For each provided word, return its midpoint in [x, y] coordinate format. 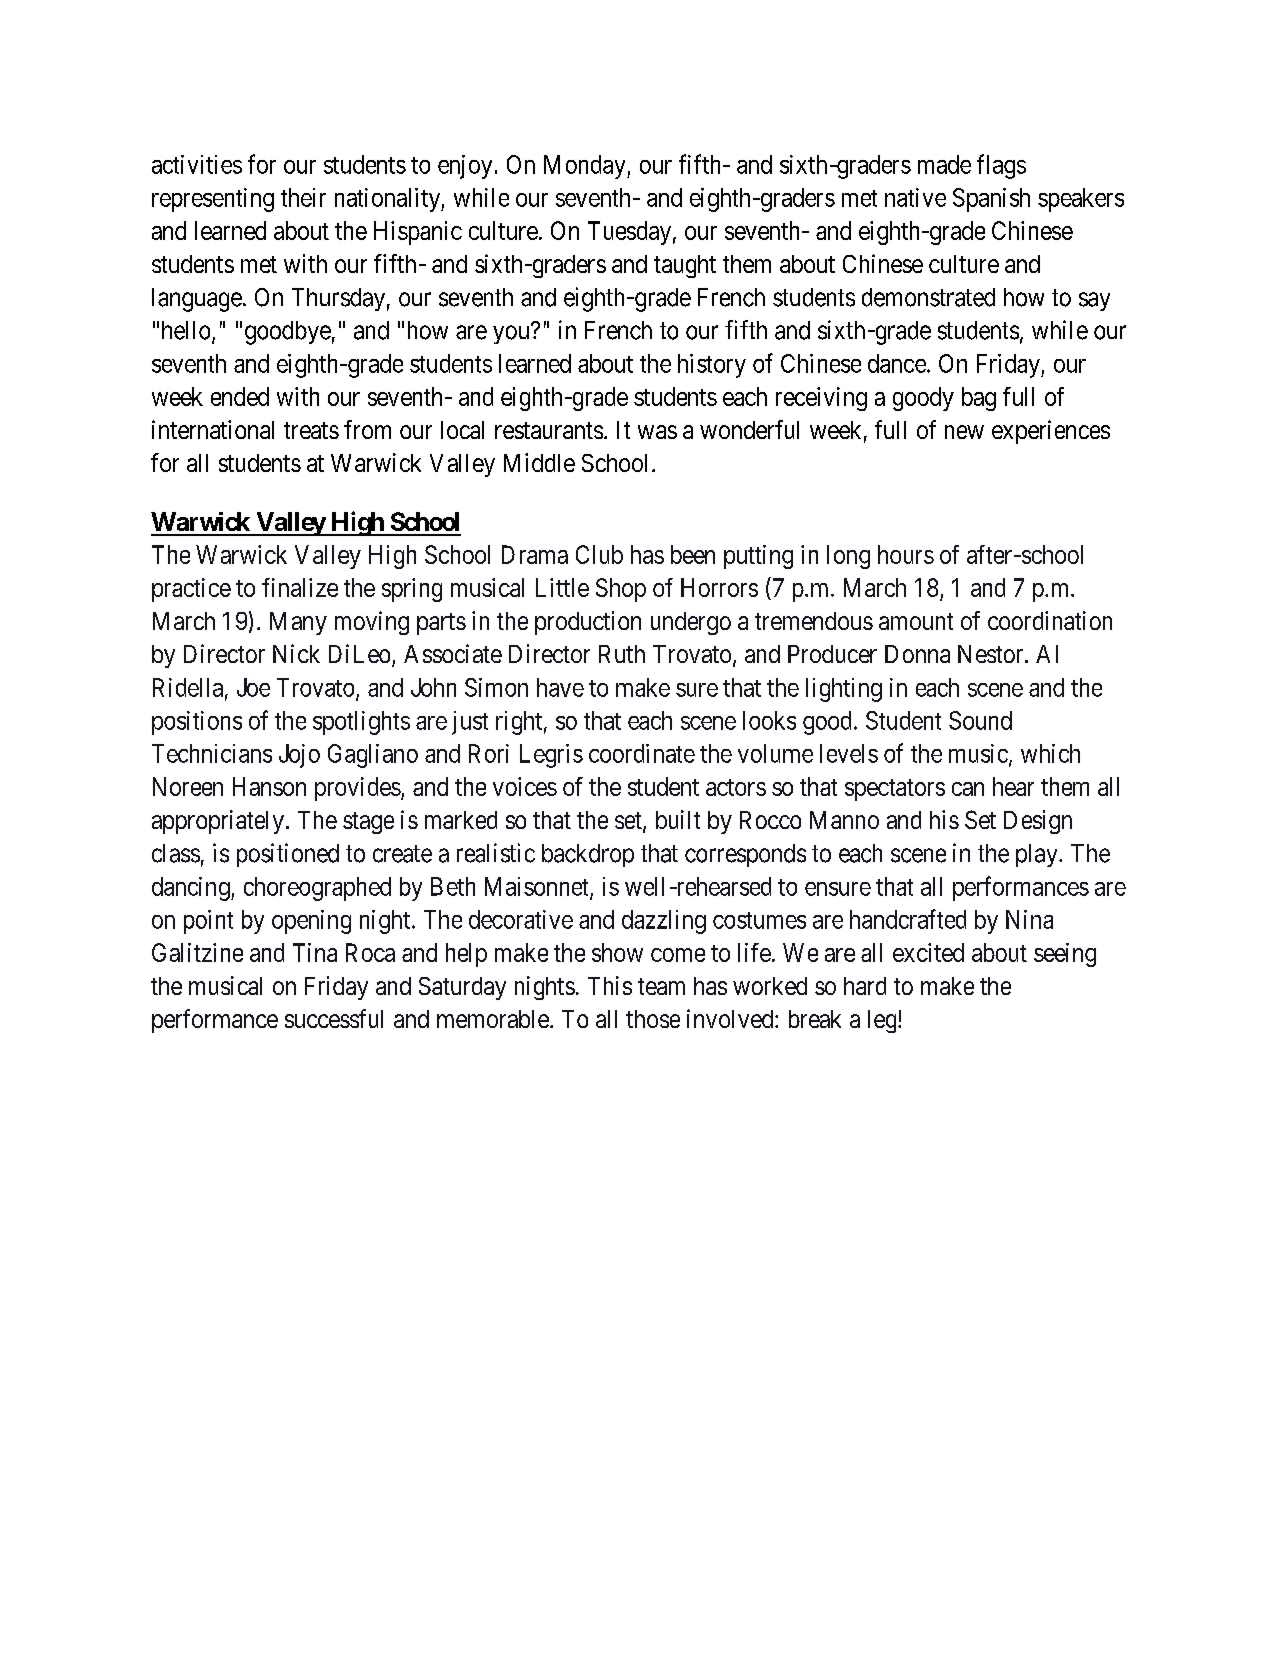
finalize [300, 587]
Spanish [991, 200]
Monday [586, 167]
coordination [1050, 620]
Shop [621, 590]
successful [334, 1018]
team [661, 986]
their [303, 197]
